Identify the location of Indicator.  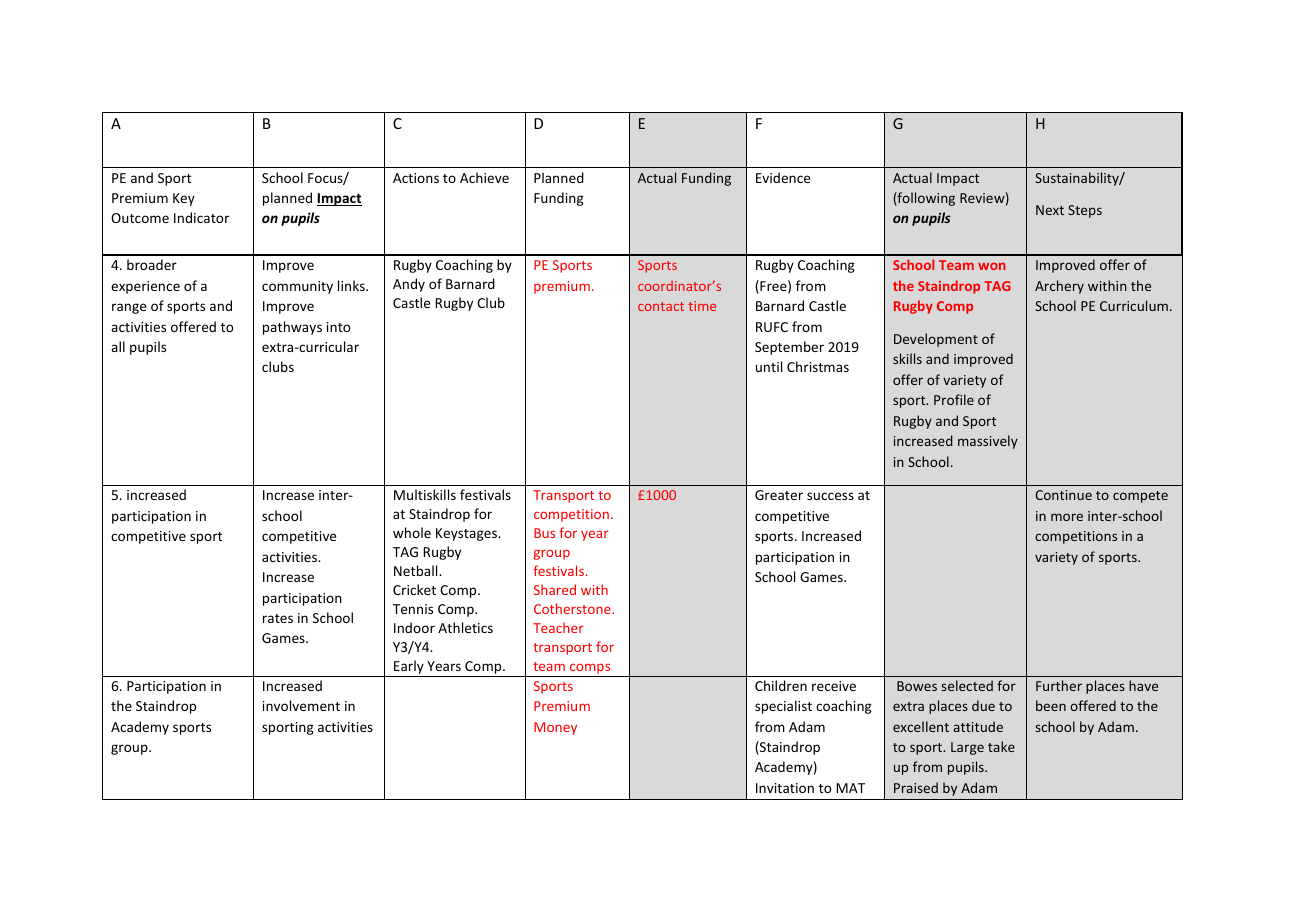
(201, 217).
